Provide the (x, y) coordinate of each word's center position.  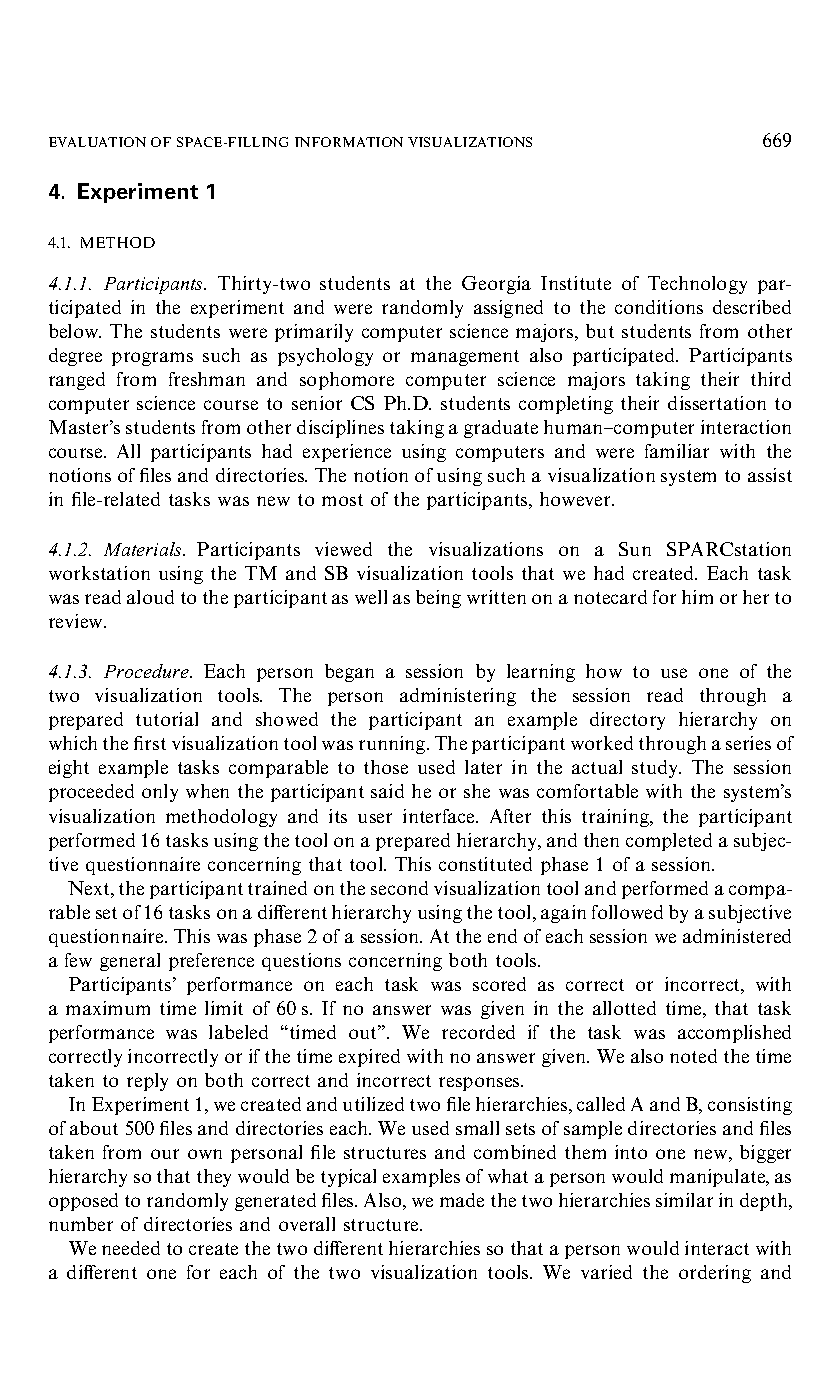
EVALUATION (97, 142)
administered (737, 936)
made (462, 1200)
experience (347, 453)
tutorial (167, 719)
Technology (697, 285)
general (130, 962)
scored (499, 984)
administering (458, 697)
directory (627, 721)
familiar (677, 451)
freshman (207, 379)
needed (131, 1248)
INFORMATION (349, 142)
